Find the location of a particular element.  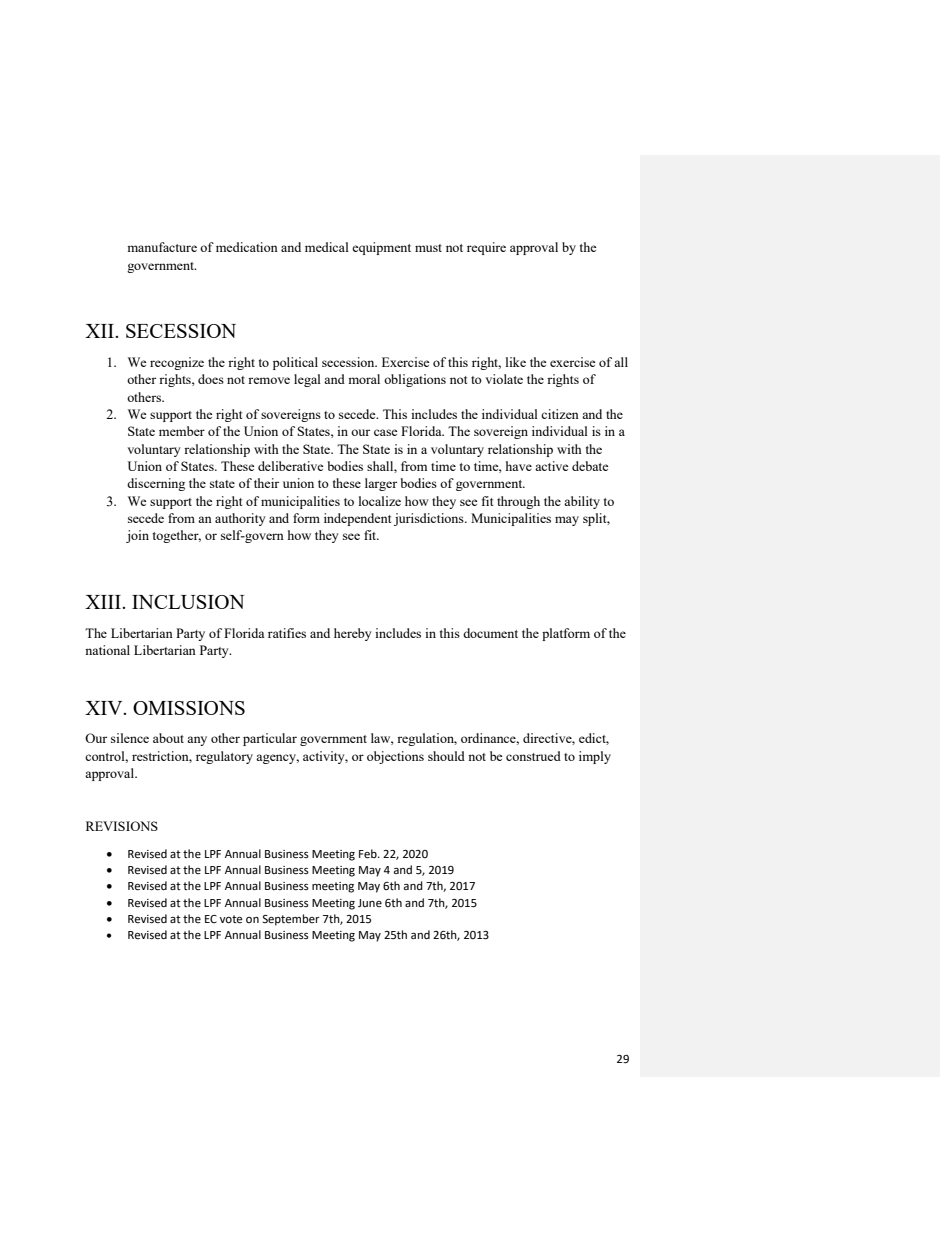

medical is located at coordinates (327, 247).
